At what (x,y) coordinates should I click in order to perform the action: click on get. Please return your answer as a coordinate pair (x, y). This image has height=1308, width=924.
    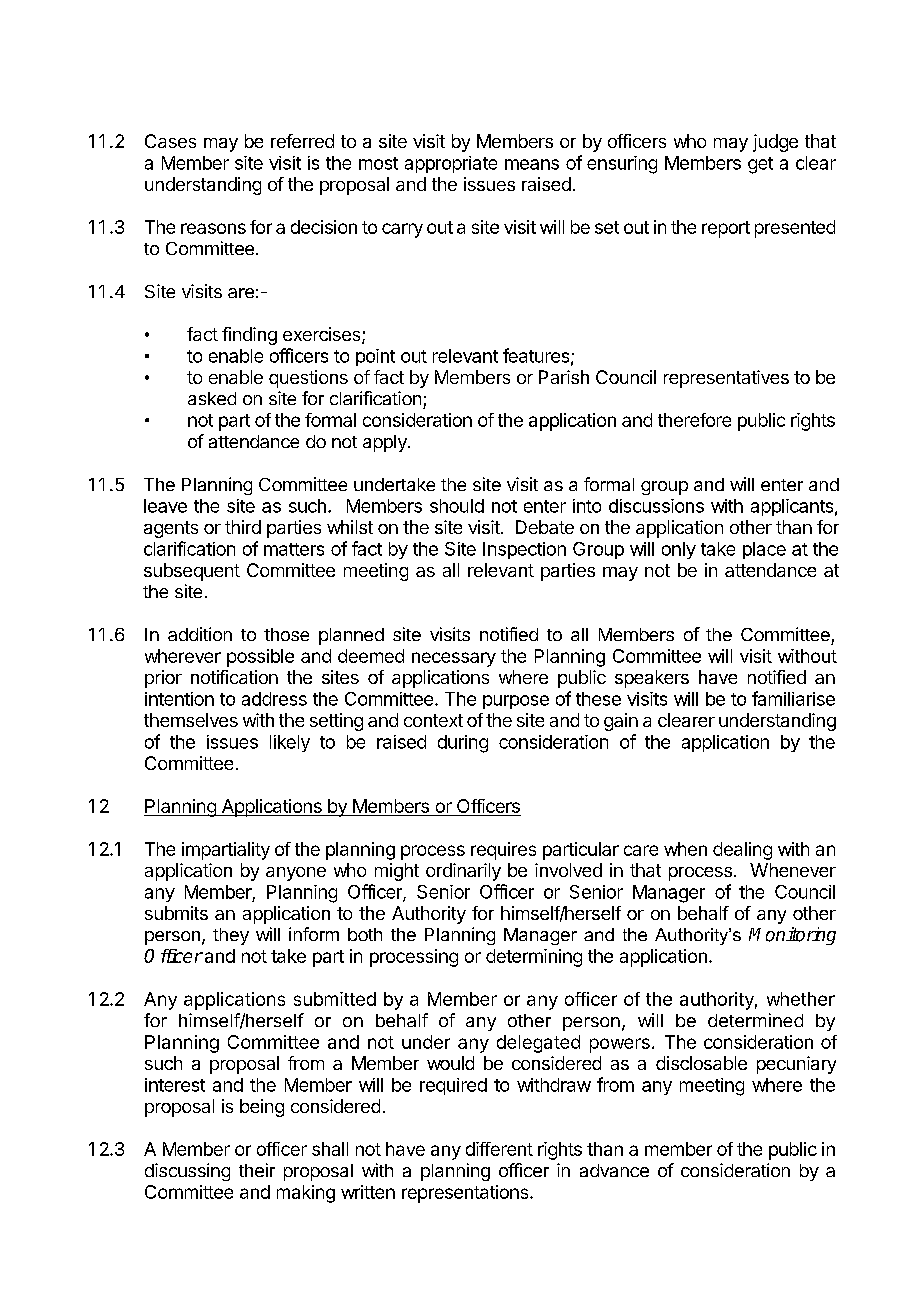
    Looking at the image, I should click on (760, 165).
